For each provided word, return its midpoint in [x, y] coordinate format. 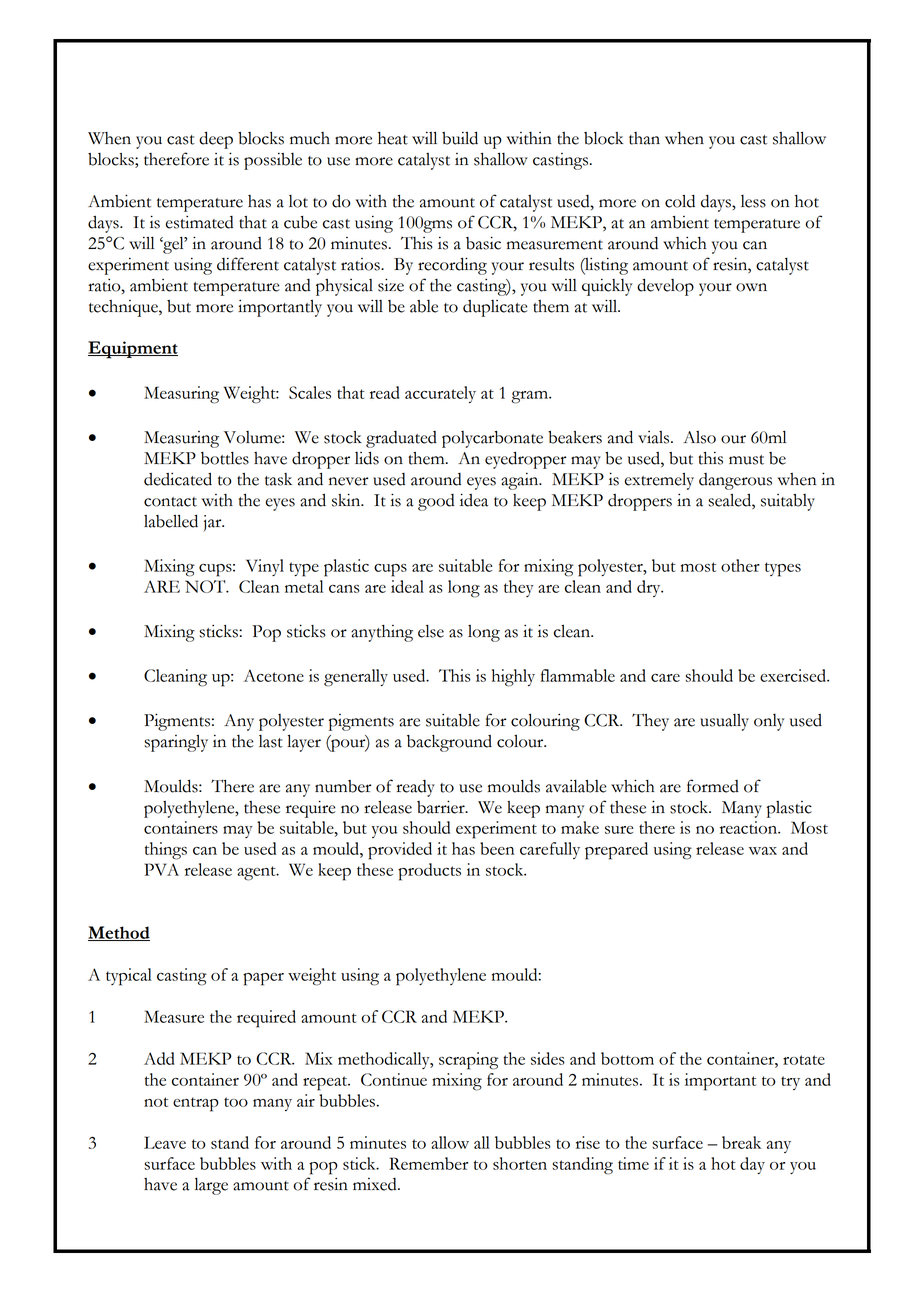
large [211, 1186]
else [431, 631]
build [460, 138]
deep [216, 140]
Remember [428, 1163]
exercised [794, 675]
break [741, 1142]
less [753, 201]
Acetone [274, 675]
